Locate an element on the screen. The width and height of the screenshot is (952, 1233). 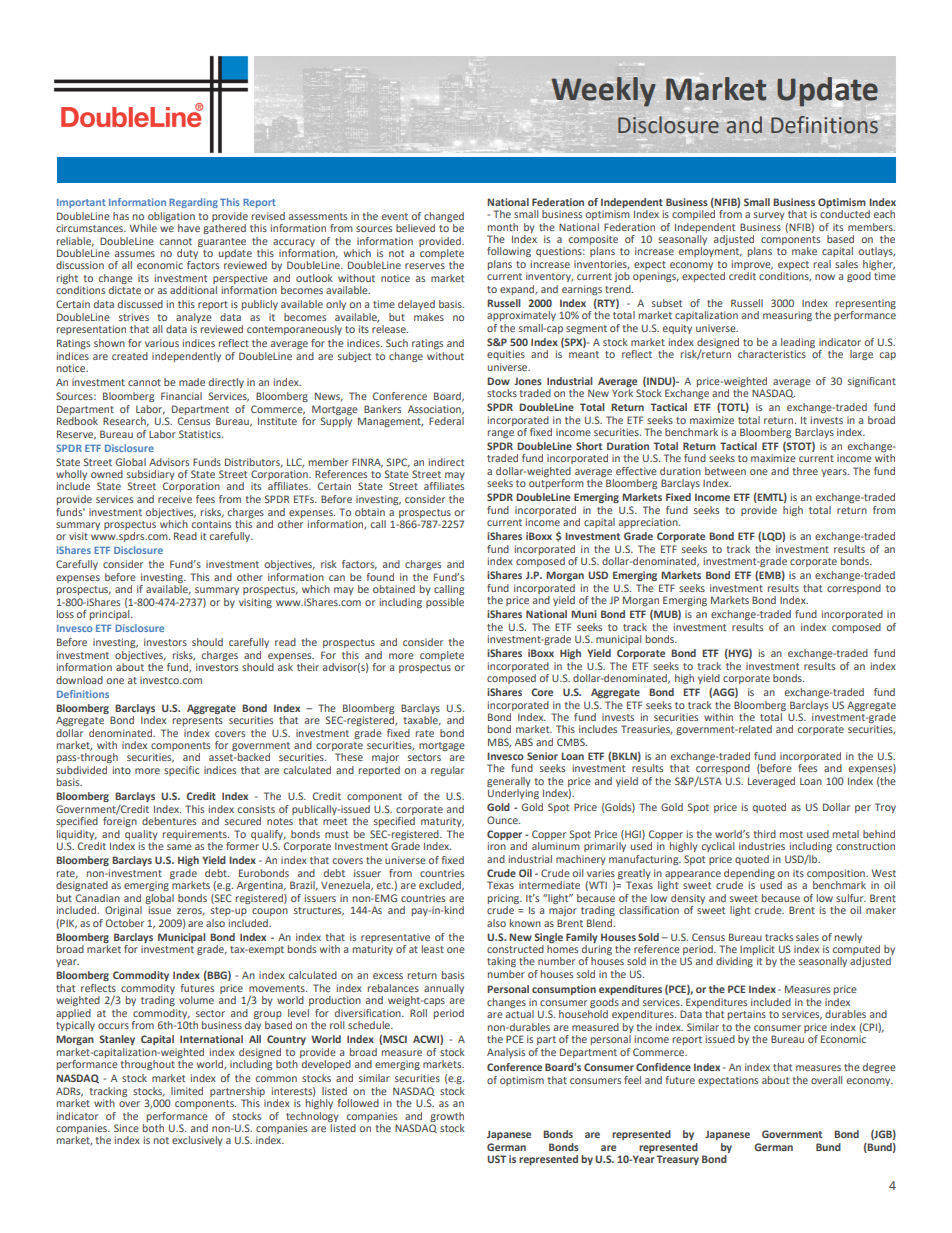
appreciation is located at coordinates (649, 523).
